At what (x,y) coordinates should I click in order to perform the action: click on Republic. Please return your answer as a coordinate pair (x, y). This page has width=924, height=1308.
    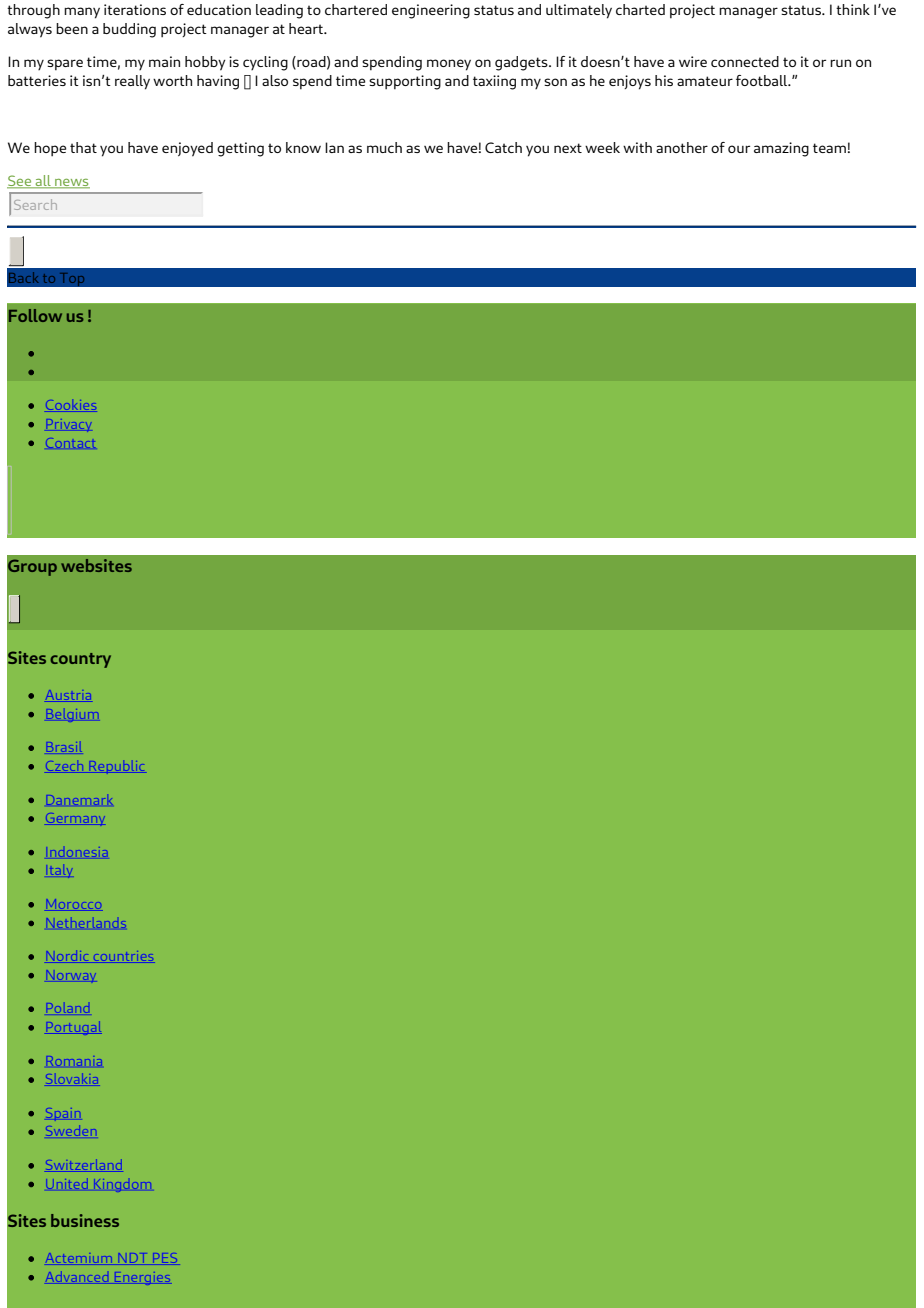
    Looking at the image, I should click on (116, 767).
